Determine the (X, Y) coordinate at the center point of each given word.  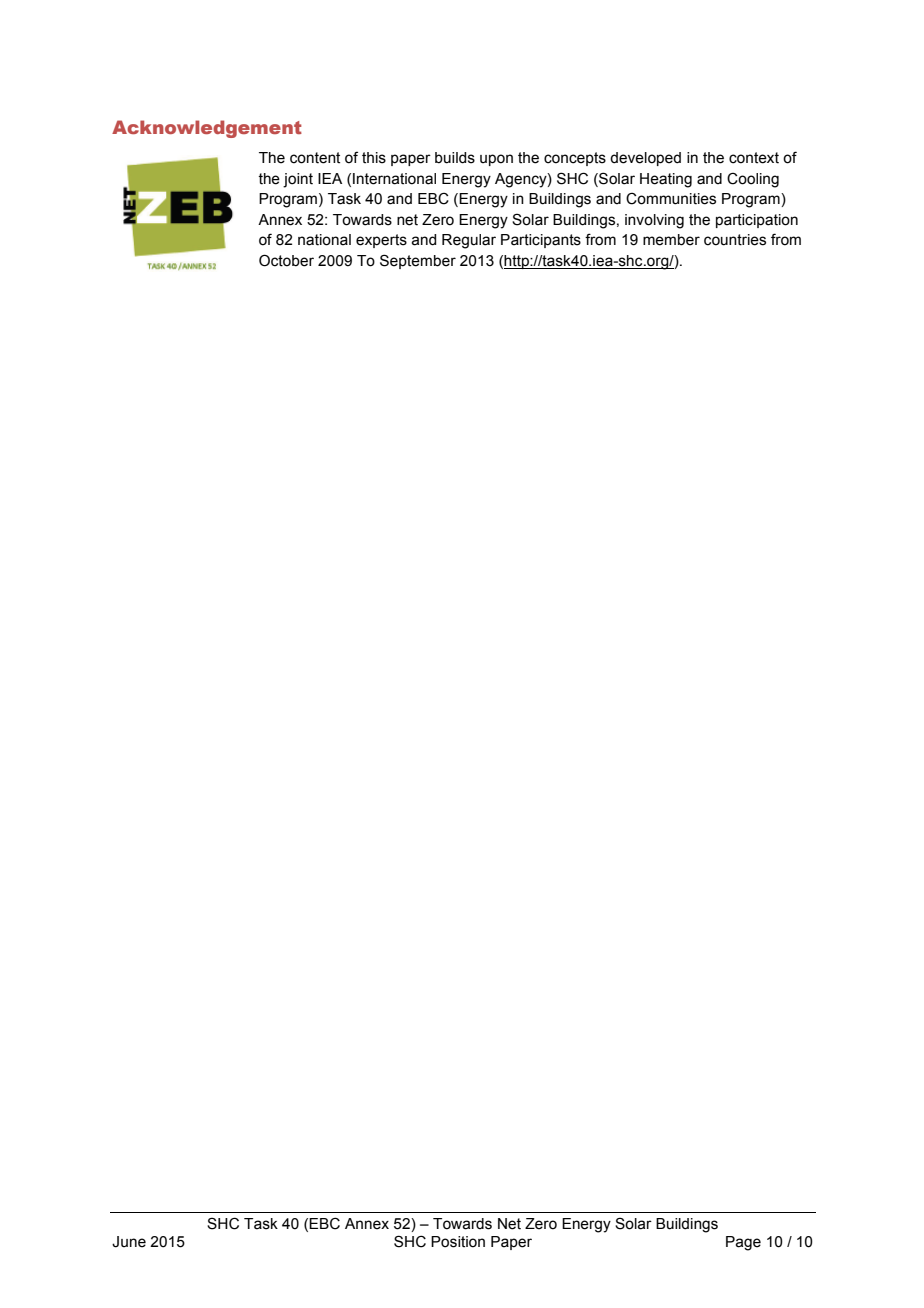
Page (743, 1243)
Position (458, 1242)
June (129, 1242)
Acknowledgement (207, 129)
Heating (666, 180)
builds (455, 158)
